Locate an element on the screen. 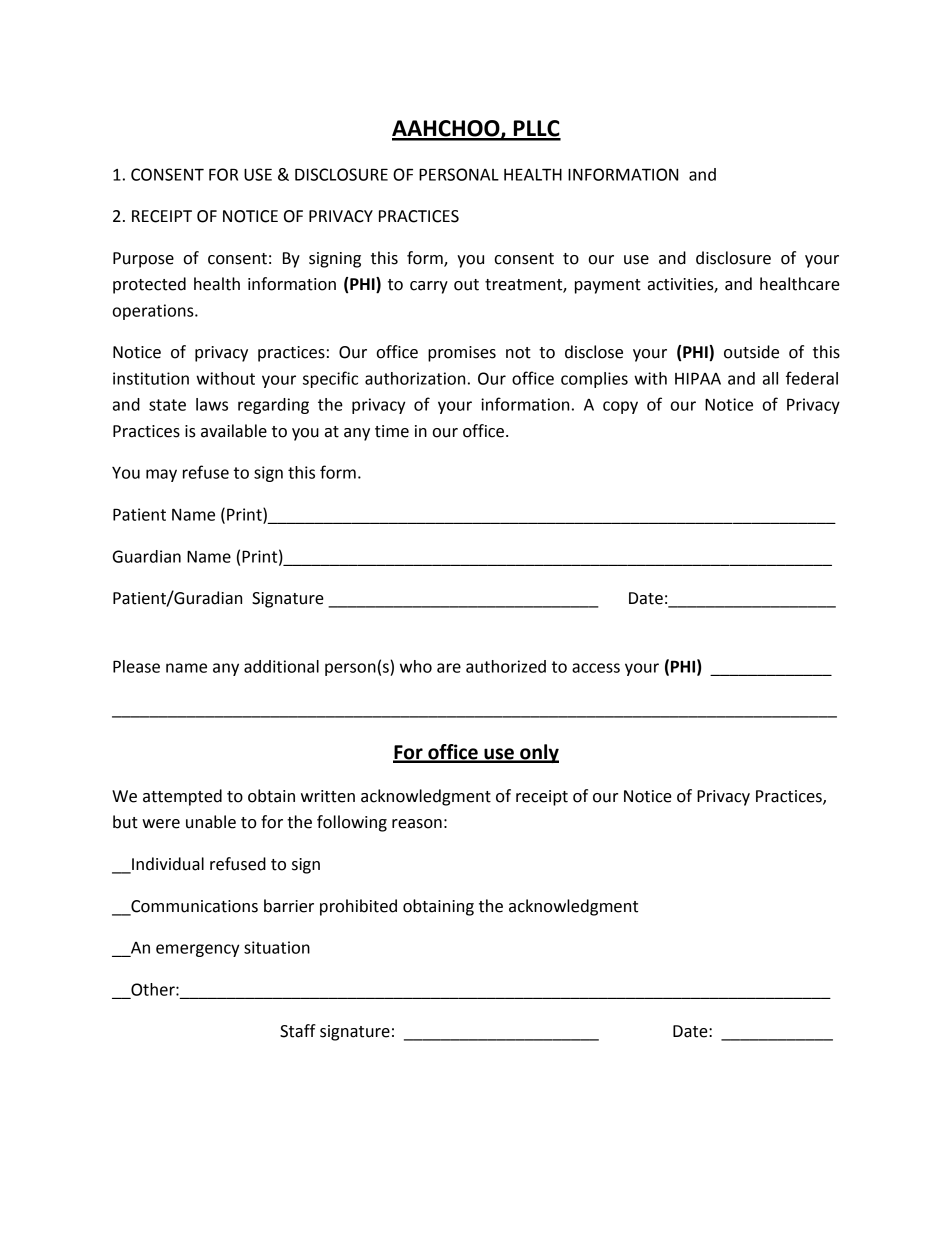 Image resolution: width=952 pixels, height=1233 pixels. time is located at coordinates (392, 431).
